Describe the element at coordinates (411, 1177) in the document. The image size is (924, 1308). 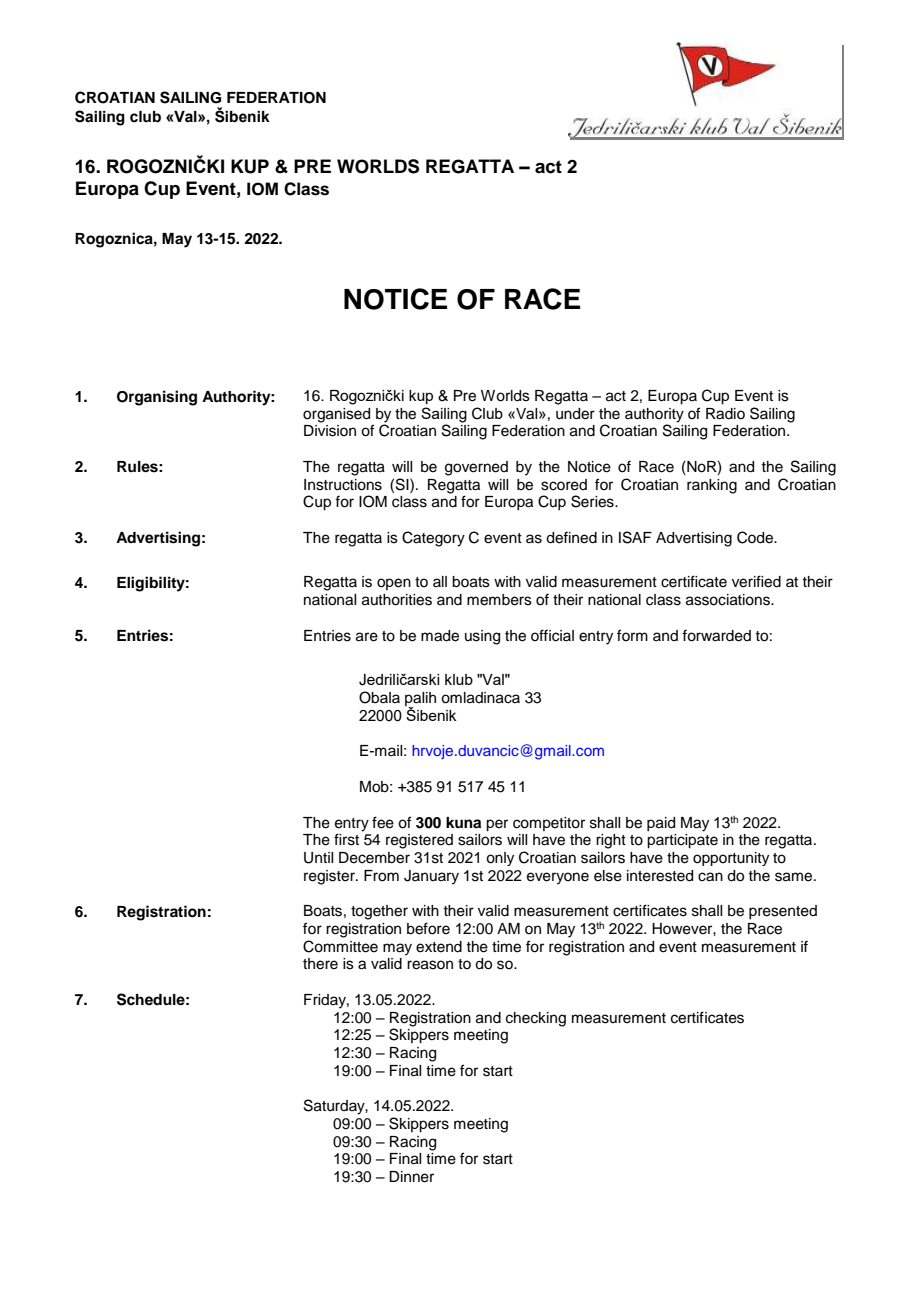
I see `Dinner` at that location.
